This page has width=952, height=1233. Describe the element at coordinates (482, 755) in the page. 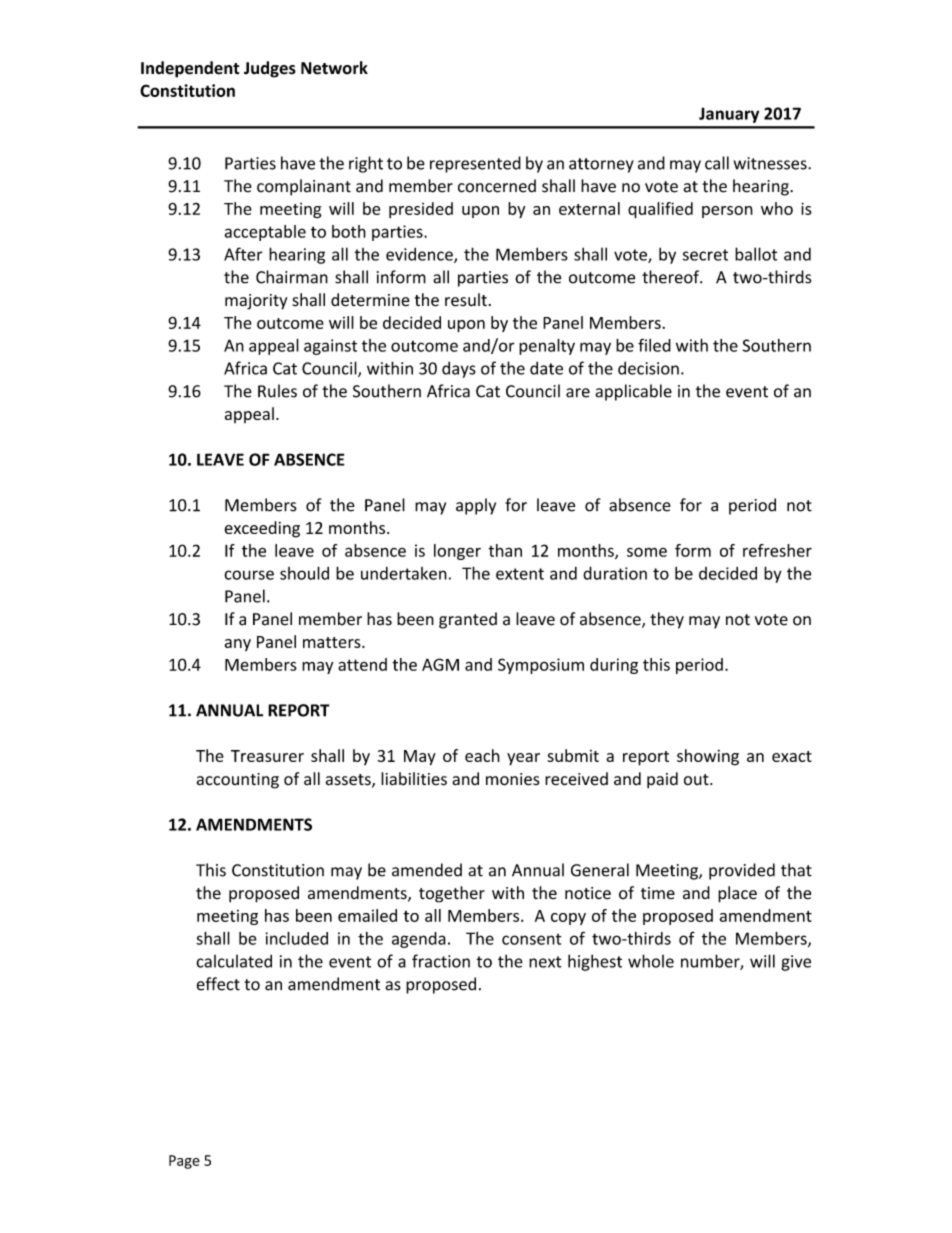

I see `each` at that location.
